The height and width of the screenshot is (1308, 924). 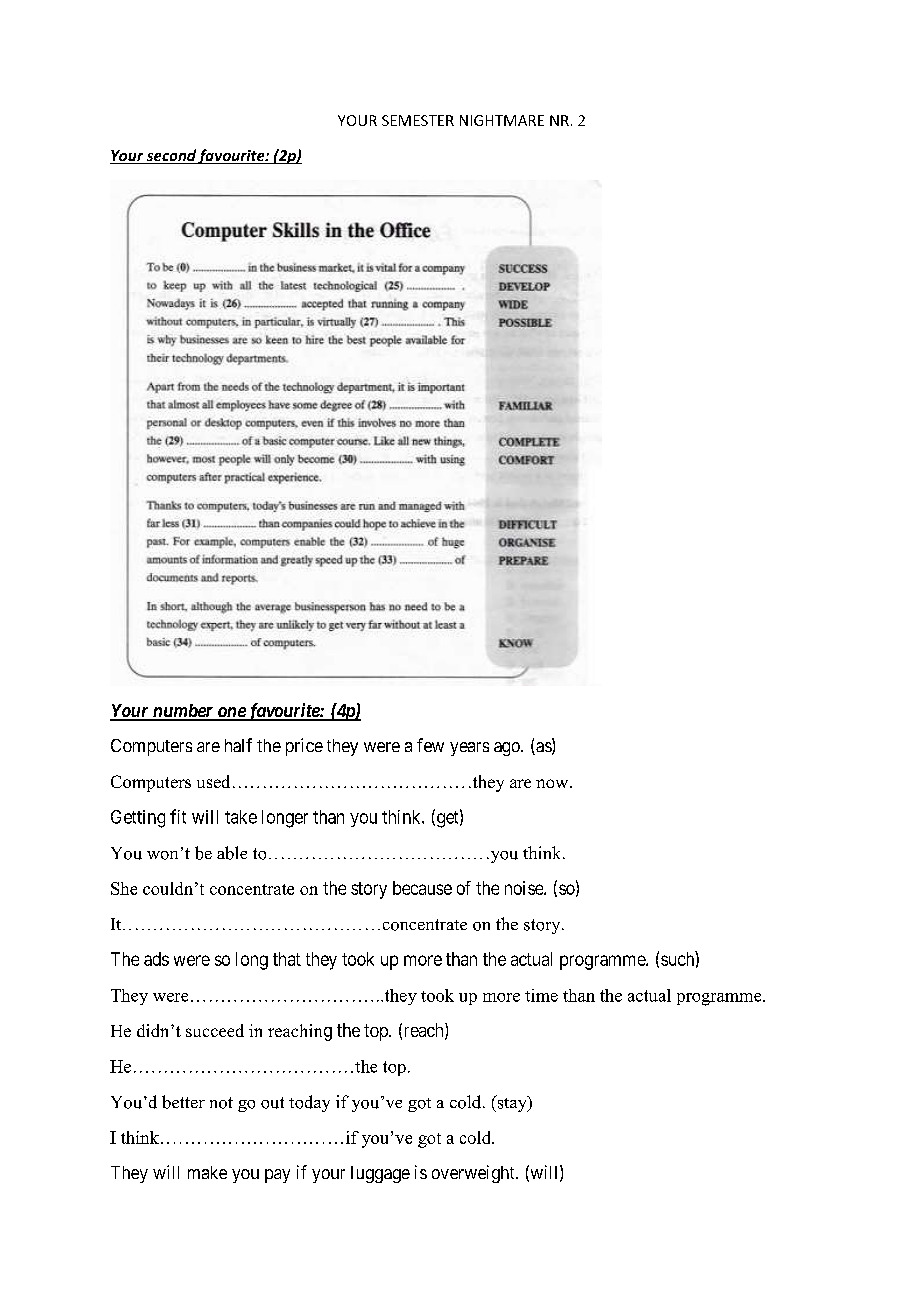 I want to click on SEMESTER, so click(x=418, y=120).
